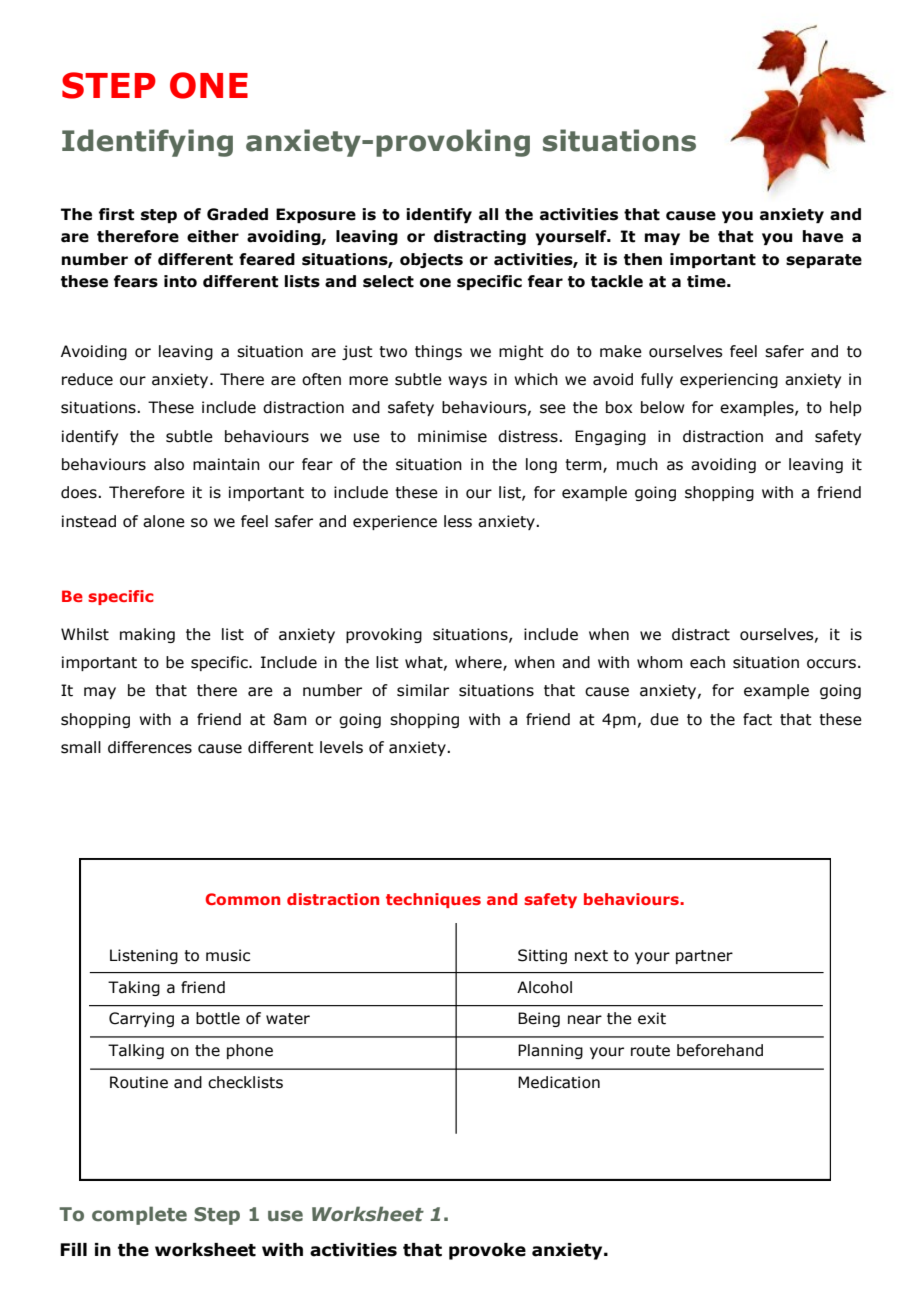 The image size is (924, 1308). Describe the element at coordinates (704, 957) in the image. I see `partner` at that location.
